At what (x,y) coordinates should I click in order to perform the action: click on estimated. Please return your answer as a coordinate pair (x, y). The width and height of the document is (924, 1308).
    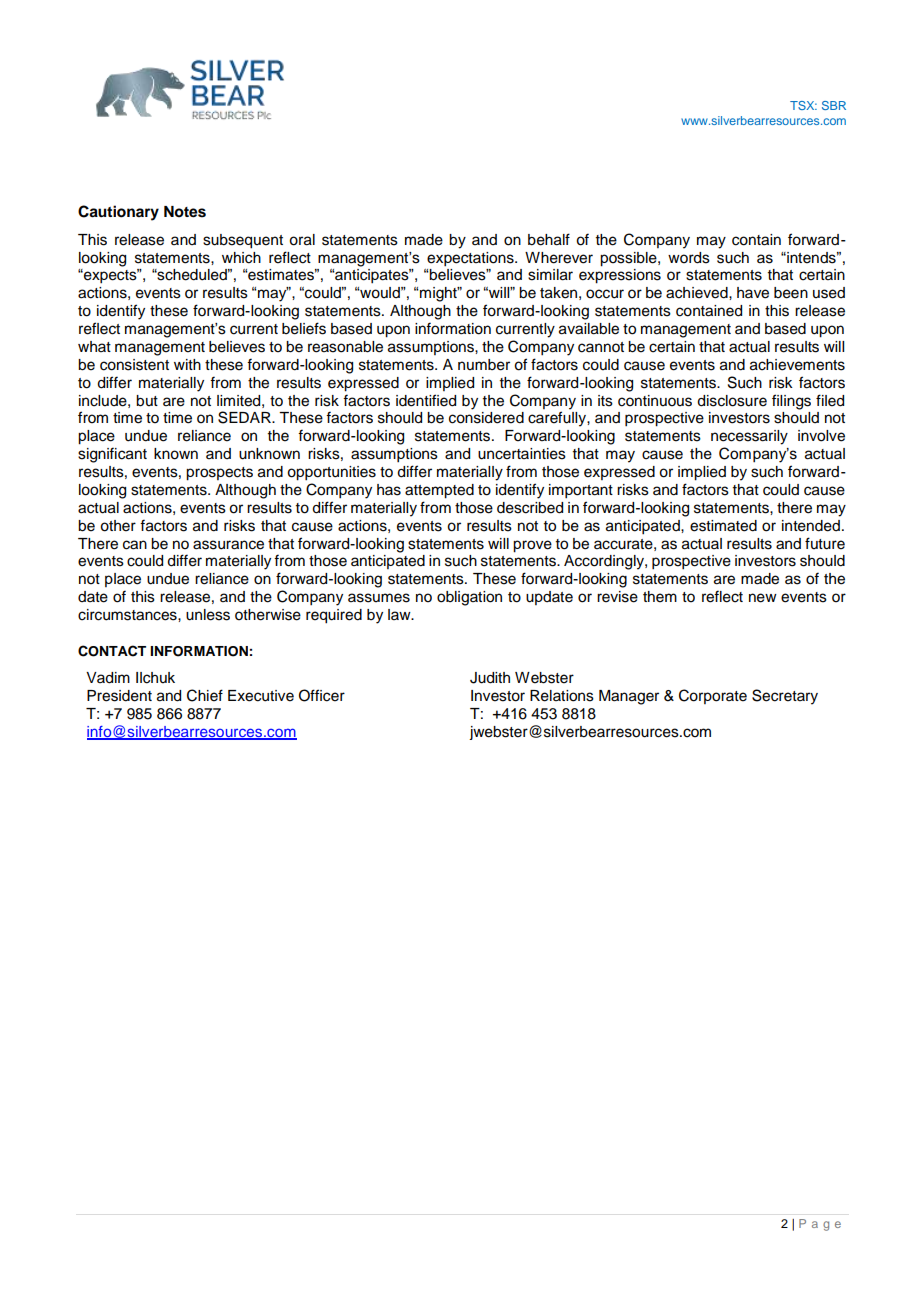
    Looking at the image, I should click on (723, 526).
